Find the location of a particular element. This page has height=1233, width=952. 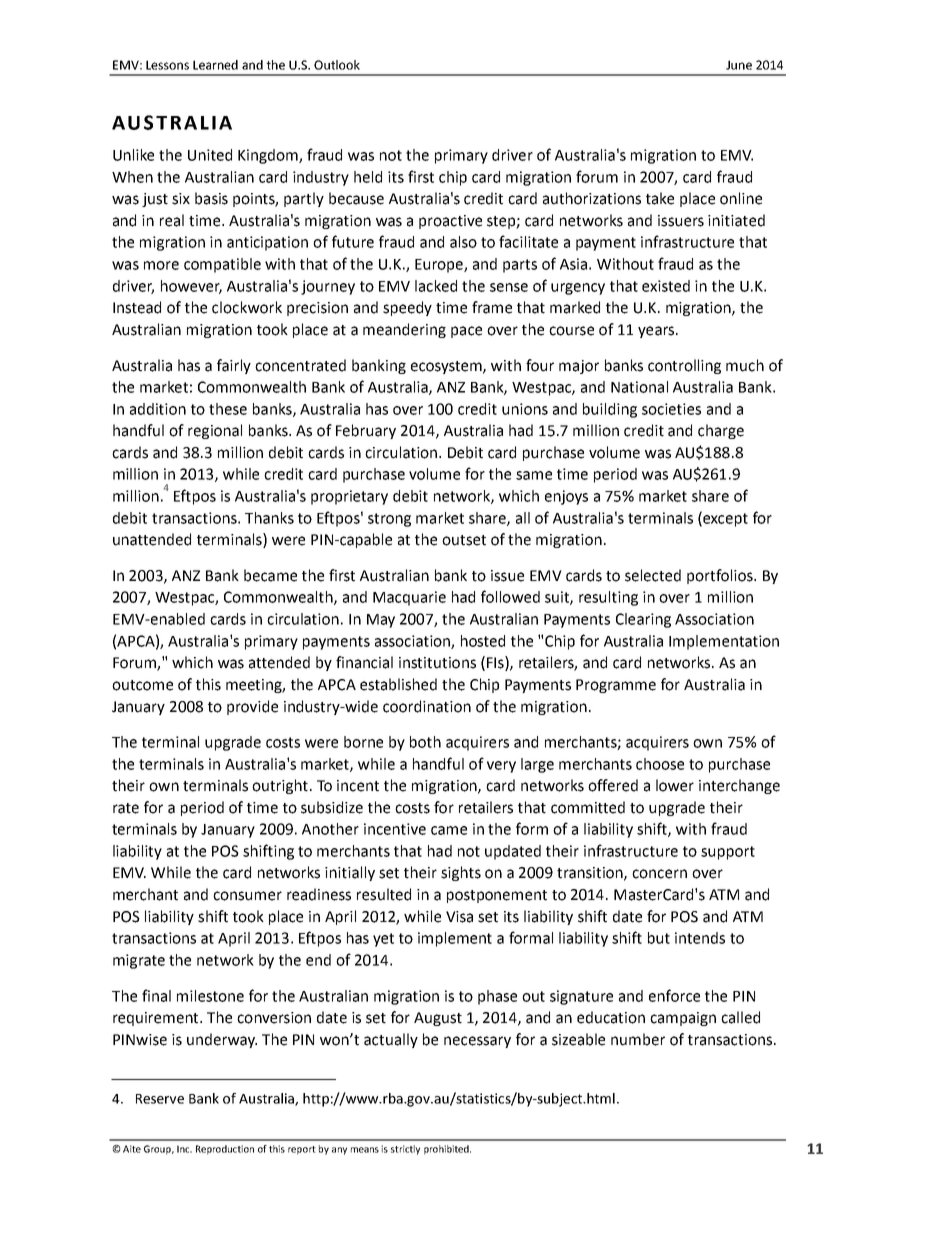

Clearing is located at coordinates (643, 620).
